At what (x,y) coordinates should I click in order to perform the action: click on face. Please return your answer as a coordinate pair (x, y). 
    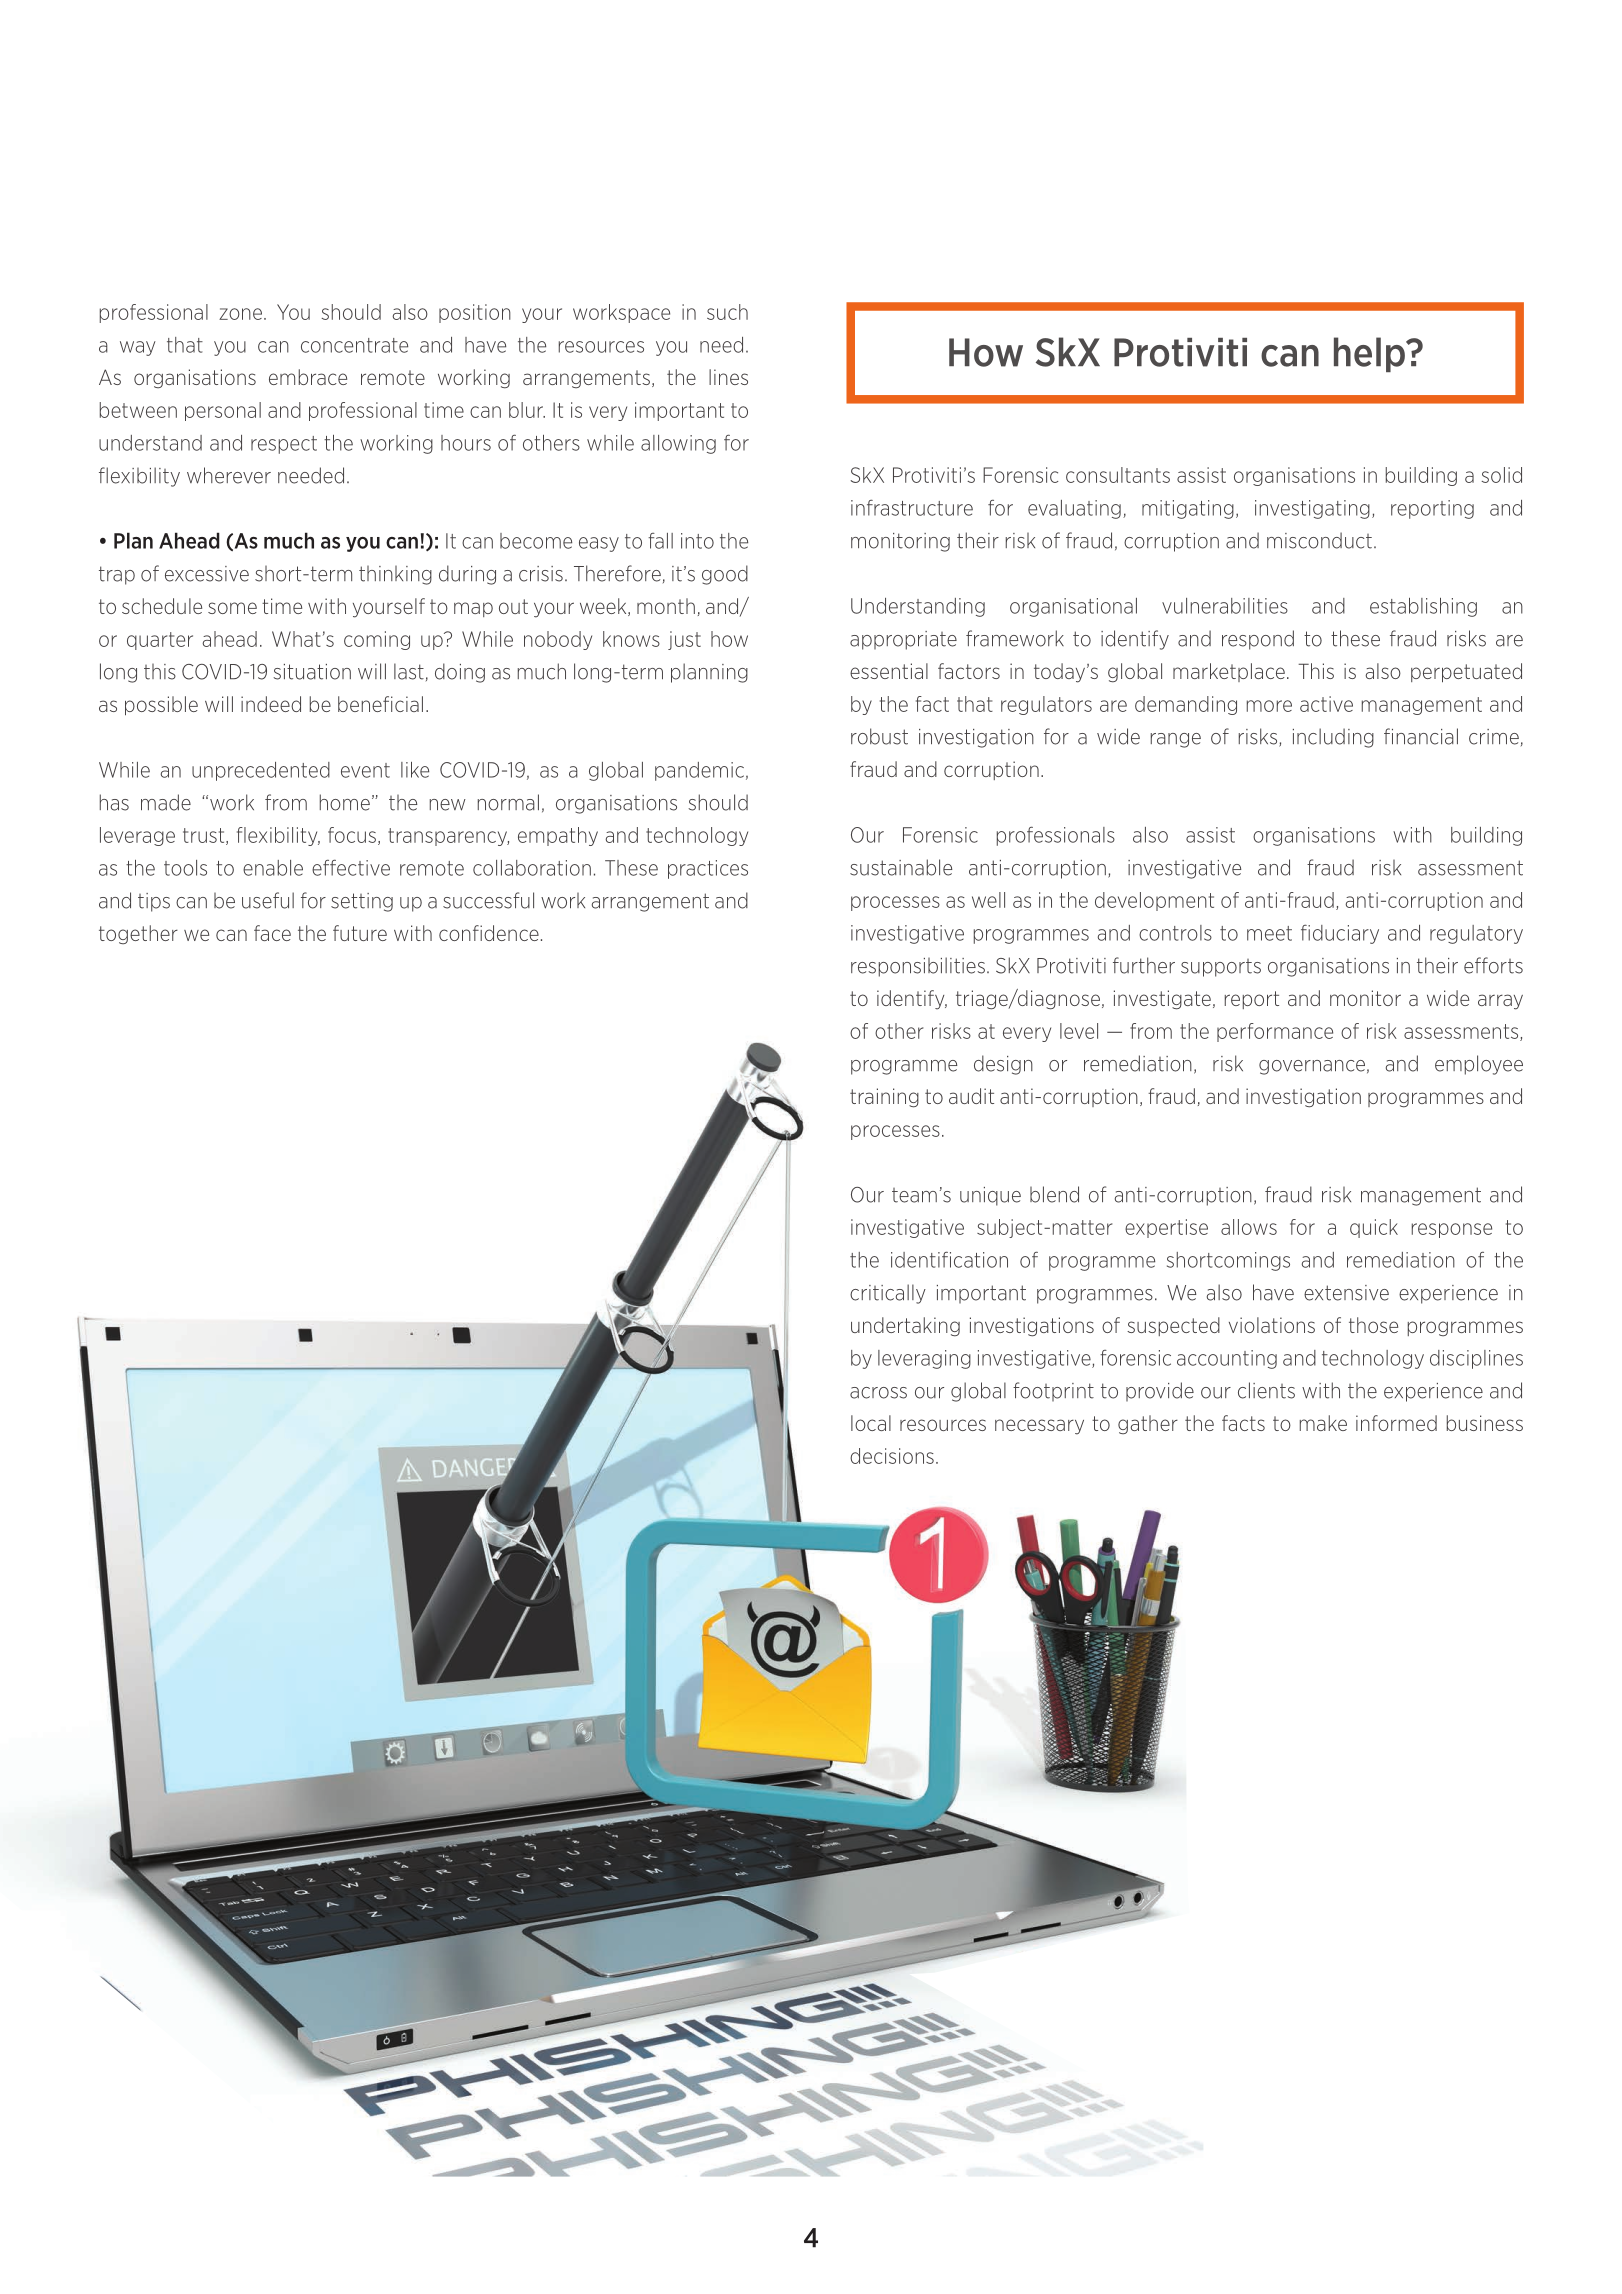
    Looking at the image, I should click on (272, 933).
